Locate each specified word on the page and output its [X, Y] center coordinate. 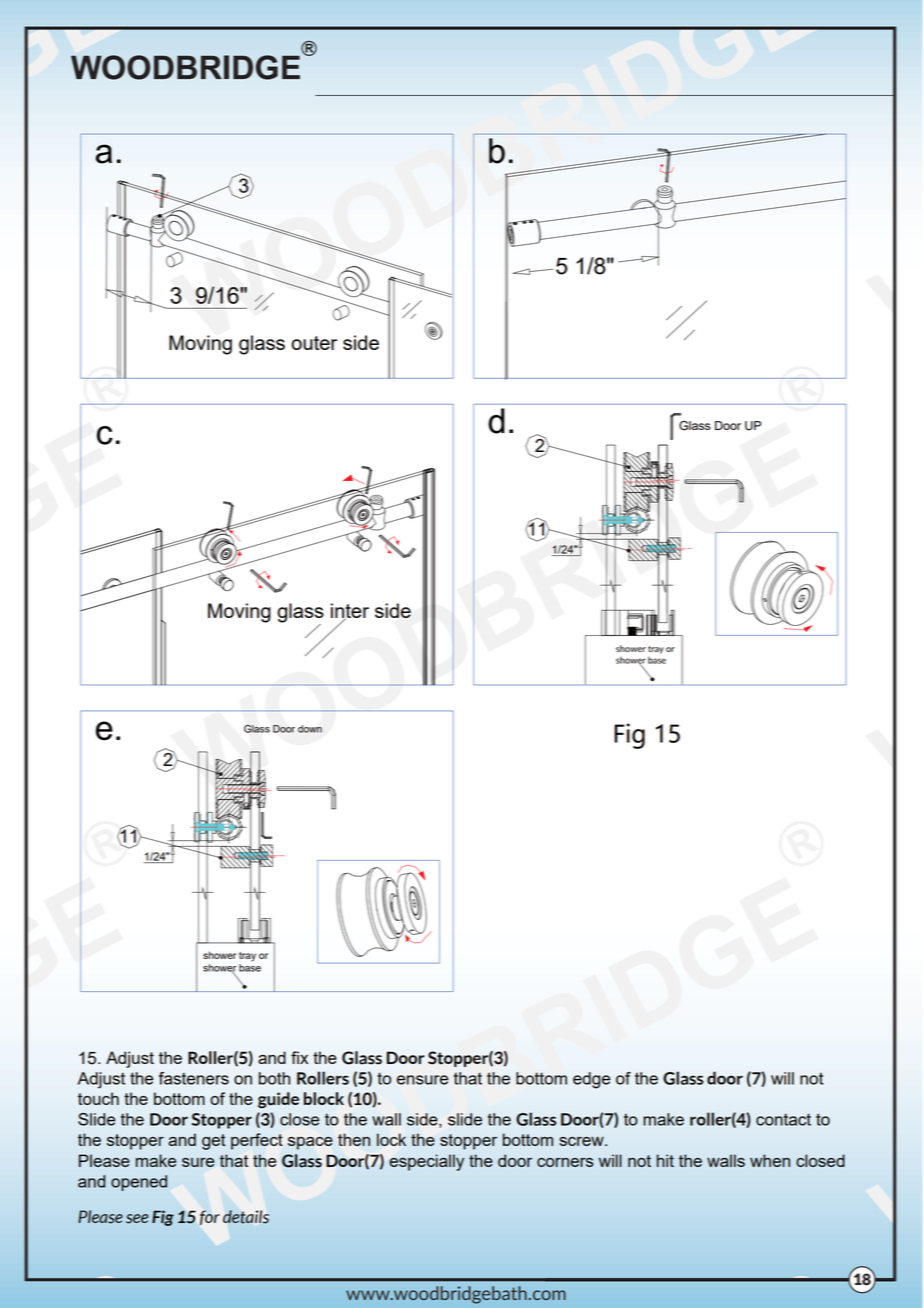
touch [98, 1098]
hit [665, 1160]
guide [278, 1100]
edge [591, 1080]
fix [299, 1057]
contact [783, 1119]
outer [314, 343]
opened [139, 1183]
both [274, 1078]
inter [350, 612]
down [310, 729]
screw [582, 1141]
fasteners [194, 1078]
